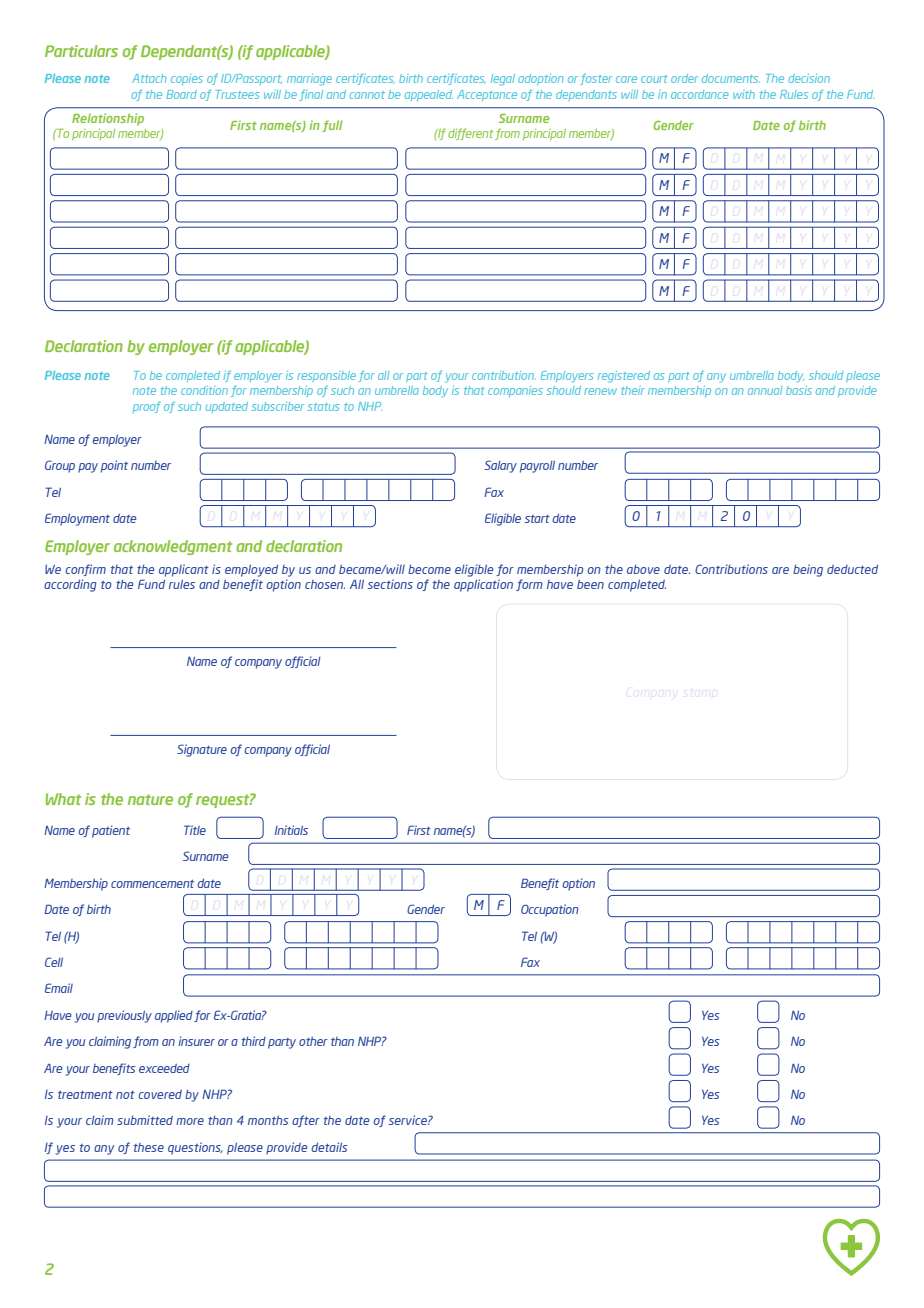 The image size is (924, 1308). I want to click on appealed, so click(429, 95).
